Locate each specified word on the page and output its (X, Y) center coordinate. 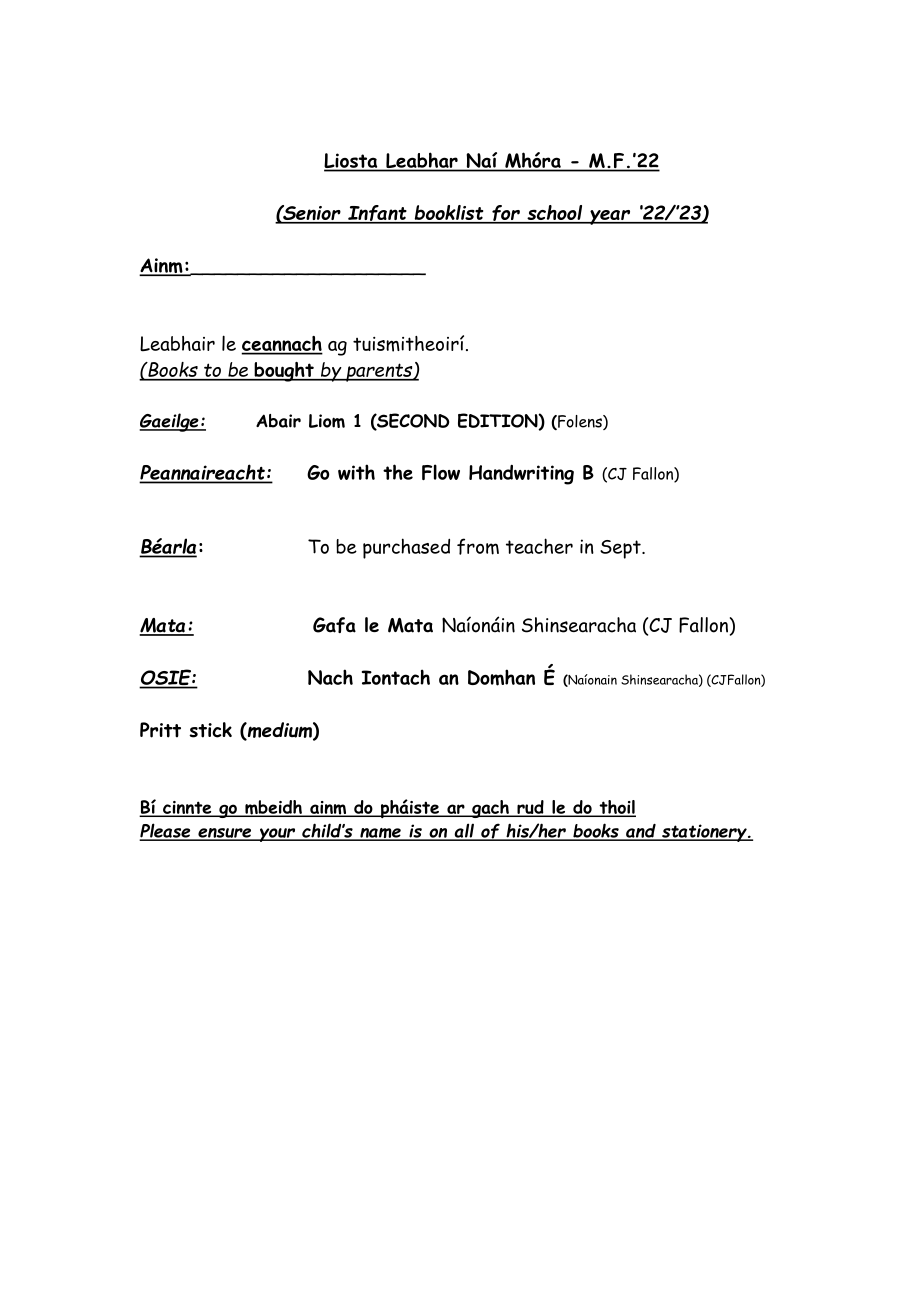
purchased (406, 548)
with (356, 472)
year (610, 217)
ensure (225, 834)
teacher (539, 546)
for (506, 214)
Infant (377, 214)
